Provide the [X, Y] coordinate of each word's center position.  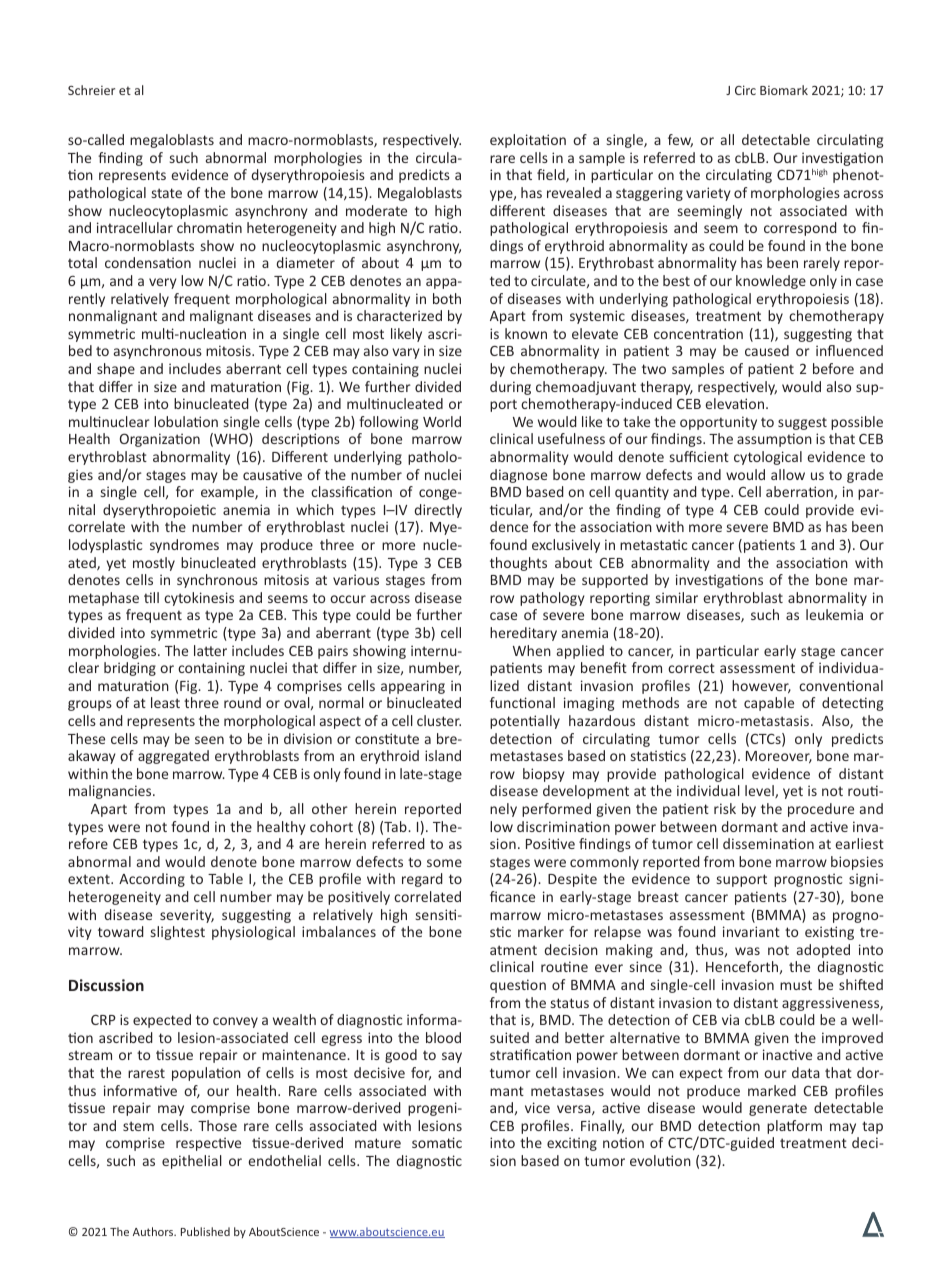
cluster [439, 720]
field [552, 176]
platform [794, 1127]
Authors [154, 1231]
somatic [437, 1142]
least [165, 702]
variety [708, 194]
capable [769, 704]
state [167, 193]
